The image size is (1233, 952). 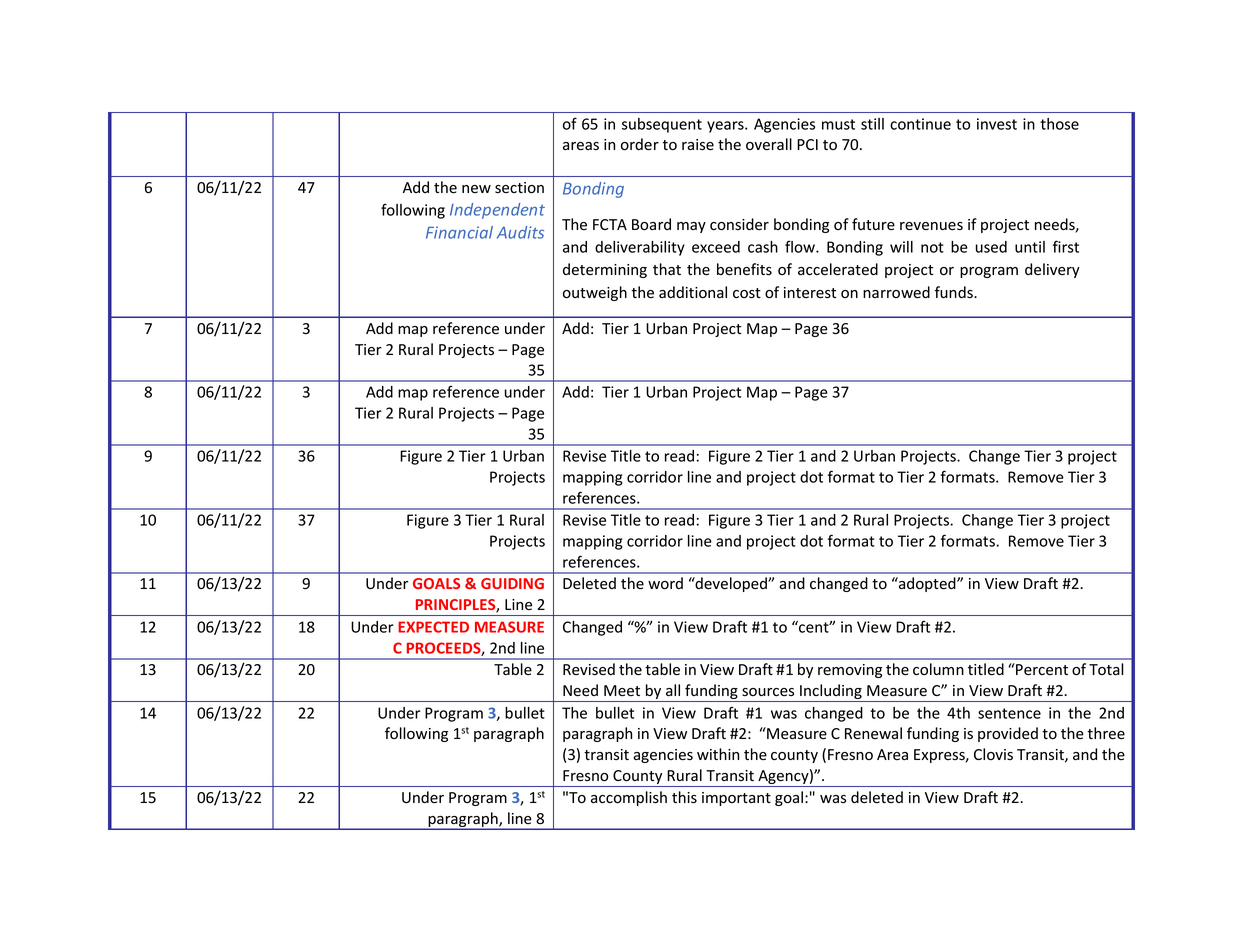 What do you see at coordinates (665, 583) in the screenshot?
I see `word` at bounding box center [665, 583].
